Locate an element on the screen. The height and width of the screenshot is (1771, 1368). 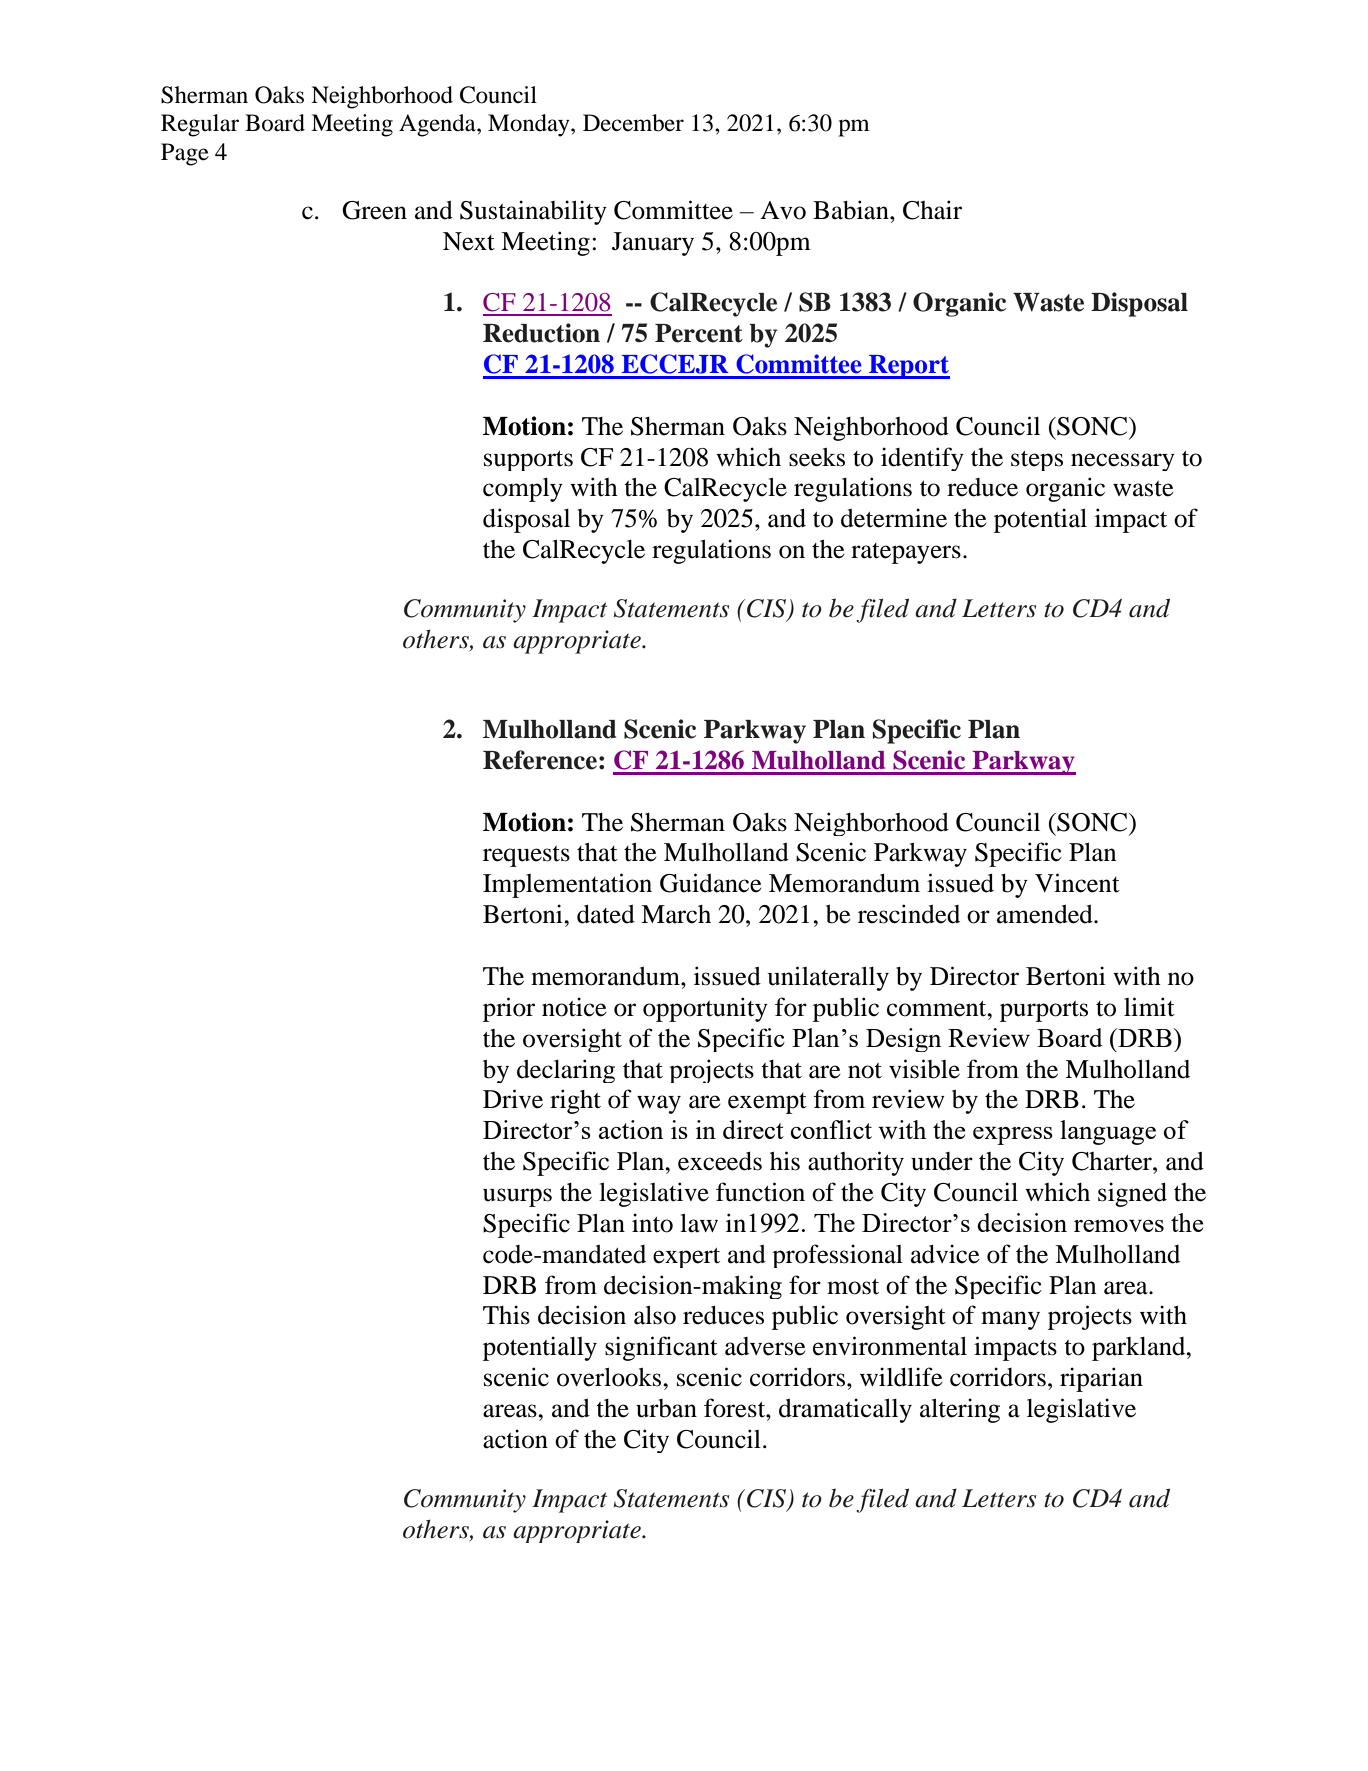
opportunity is located at coordinates (705, 1009).
